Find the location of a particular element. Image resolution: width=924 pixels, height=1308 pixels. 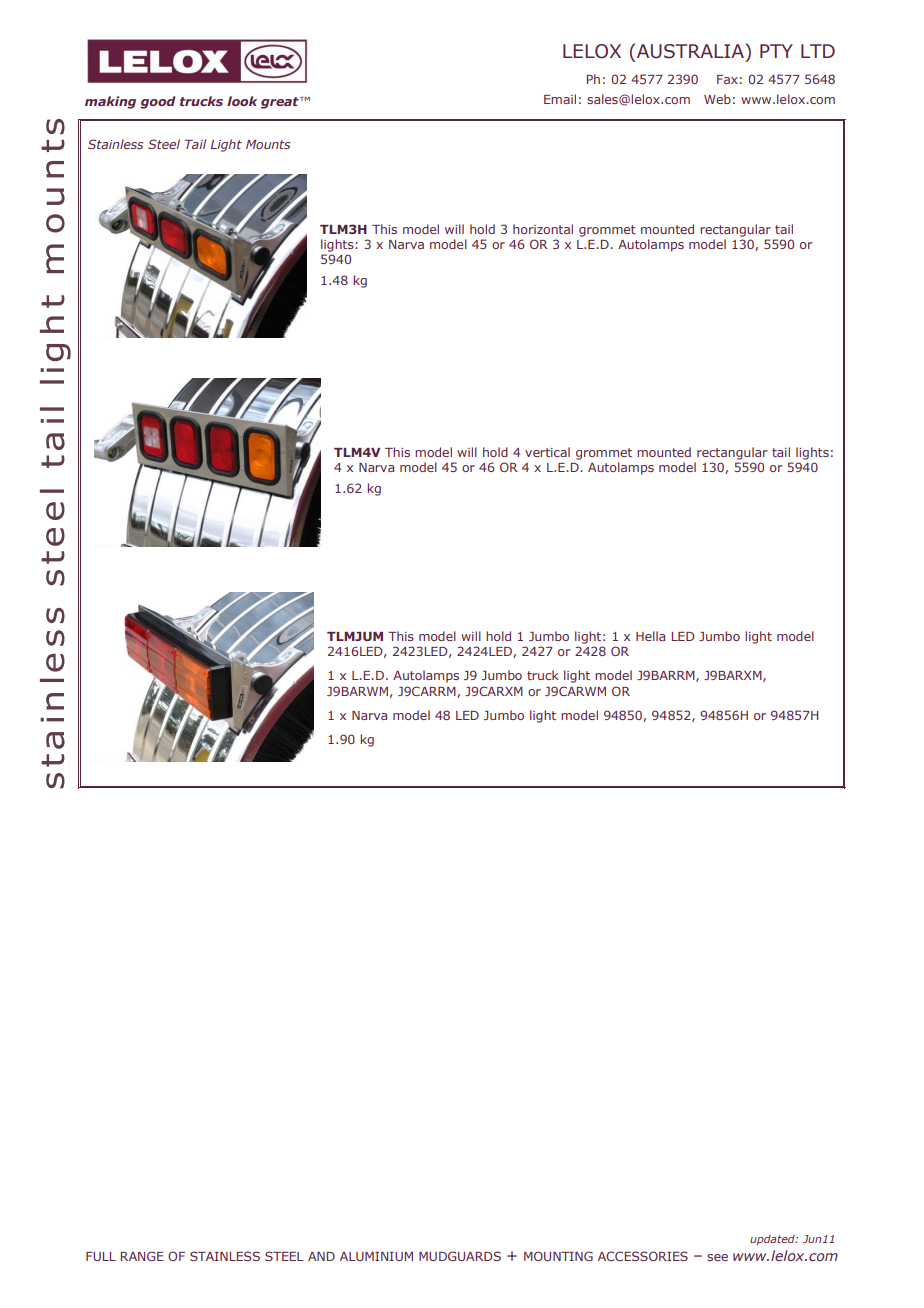

Email is located at coordinates (560, 99).
